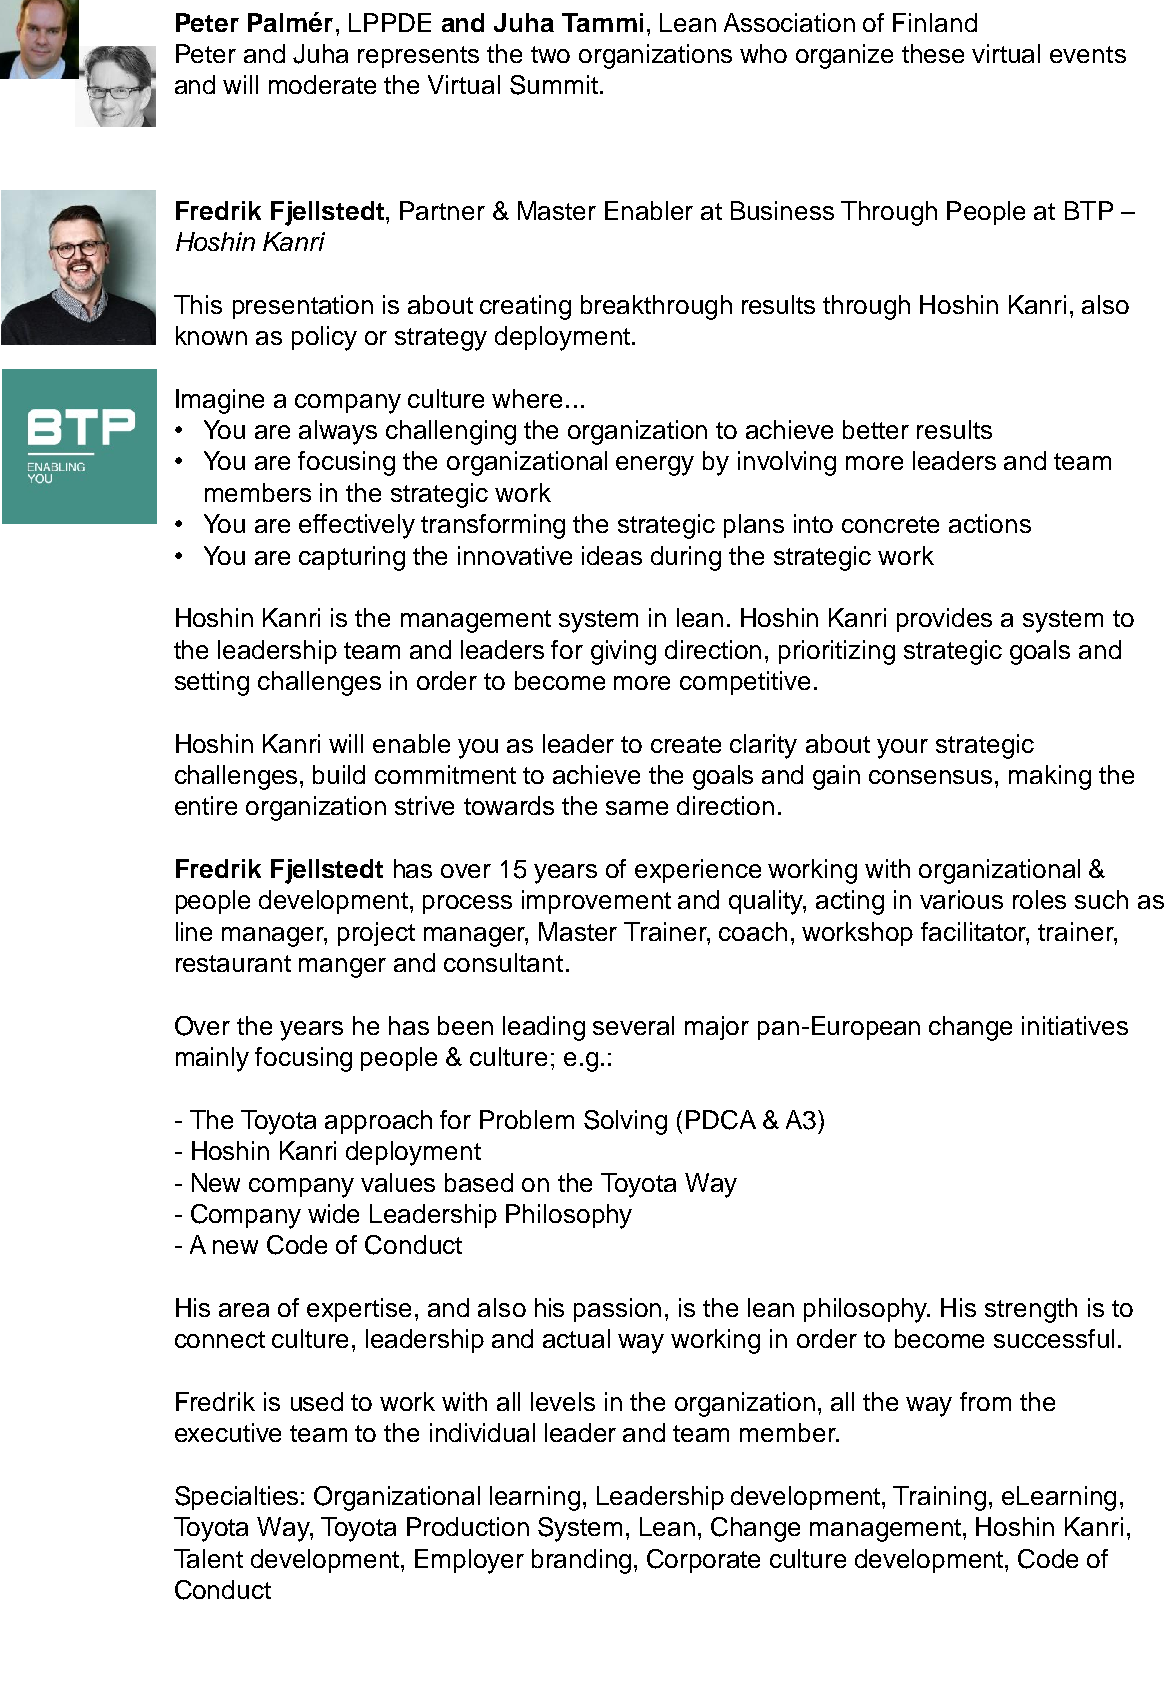 This screenshot has height=1698, width=1175. I want to click on Talent, so click(208, 1558).
